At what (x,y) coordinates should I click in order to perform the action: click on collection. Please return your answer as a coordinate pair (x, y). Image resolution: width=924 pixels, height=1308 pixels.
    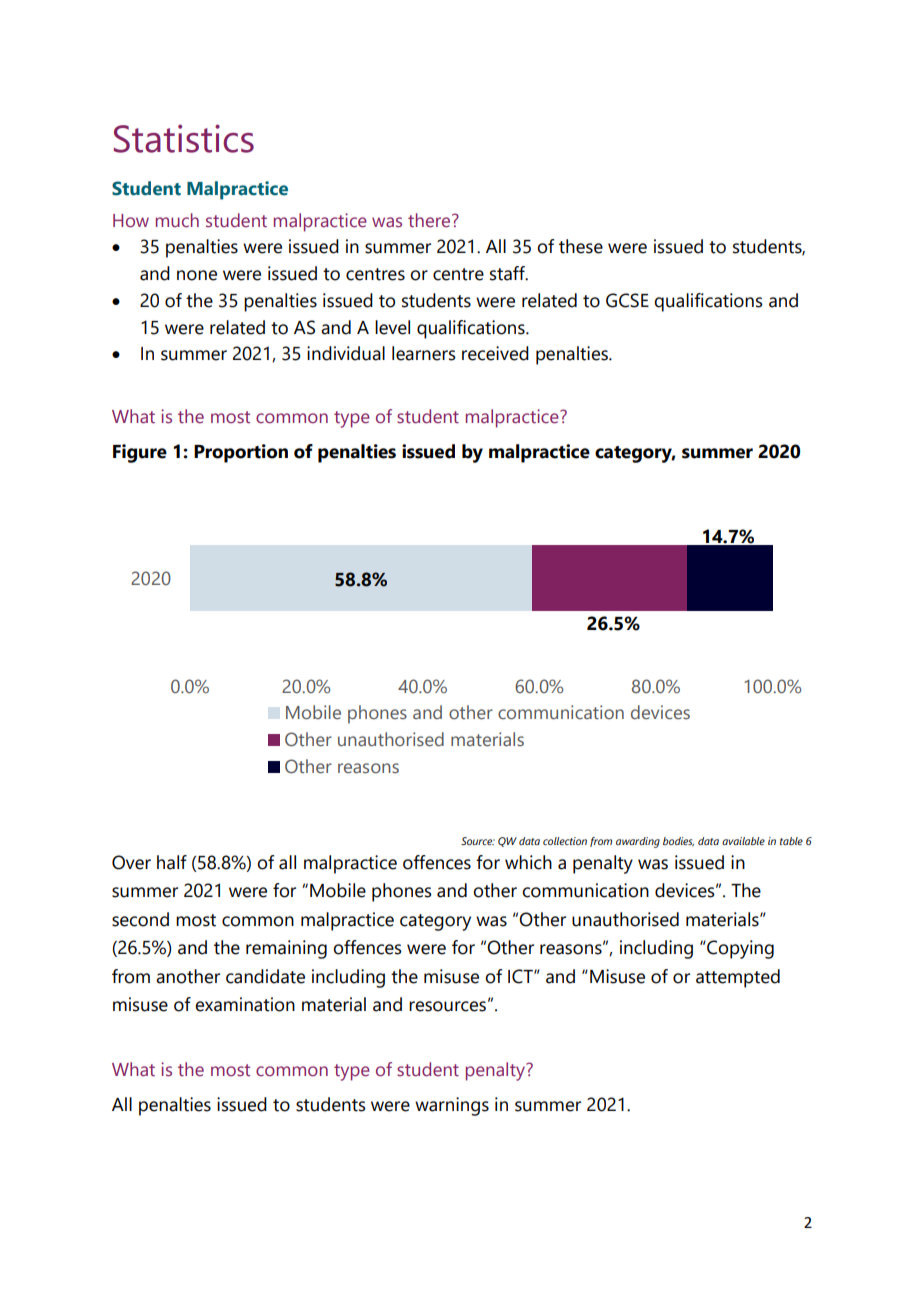
    Looking at the image, I should click on (565, 841).
